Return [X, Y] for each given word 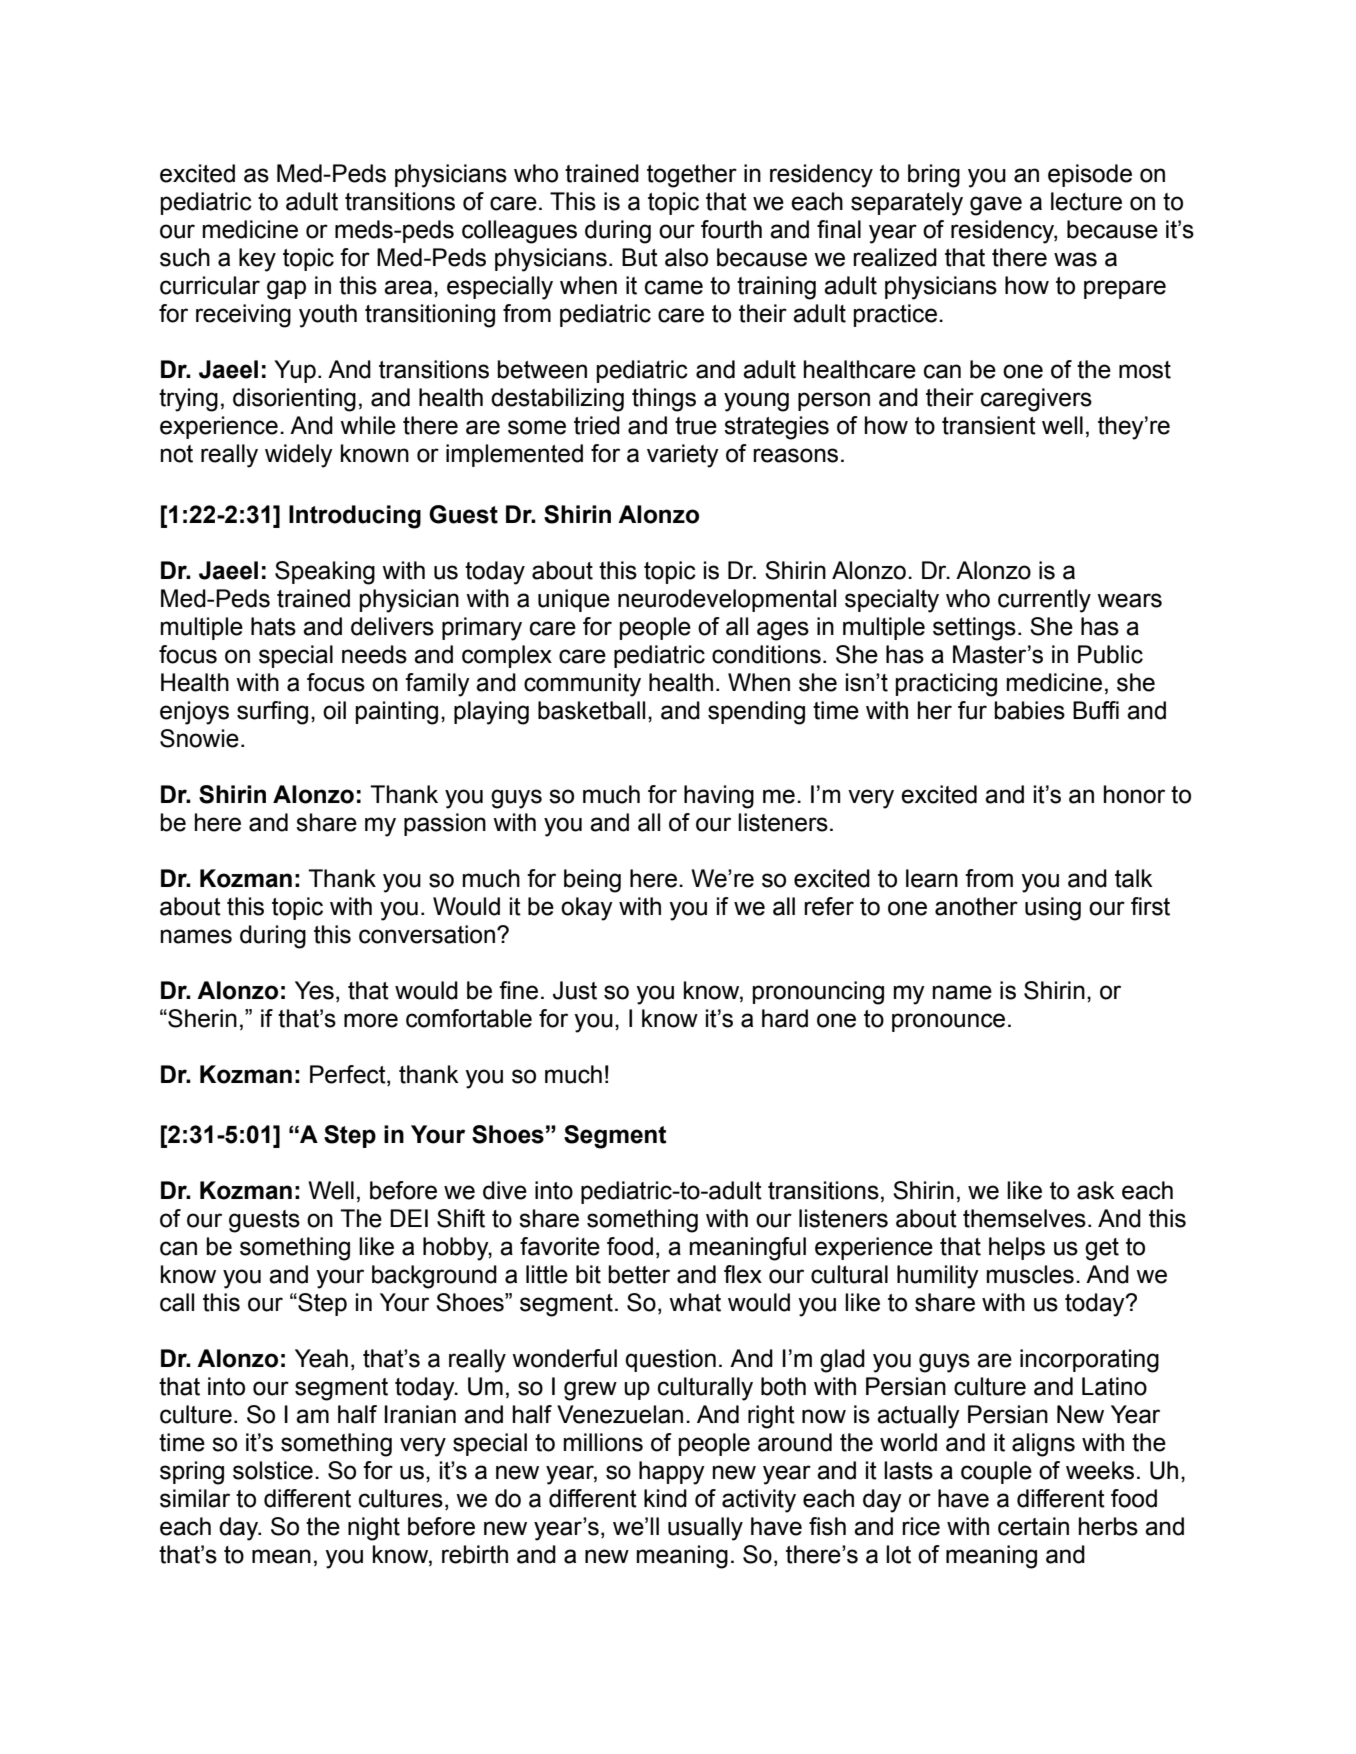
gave [996, 206]
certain [1033, 1526]
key [257, 260]
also [686, 257]
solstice [273, 1470]
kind [665, 1498]
